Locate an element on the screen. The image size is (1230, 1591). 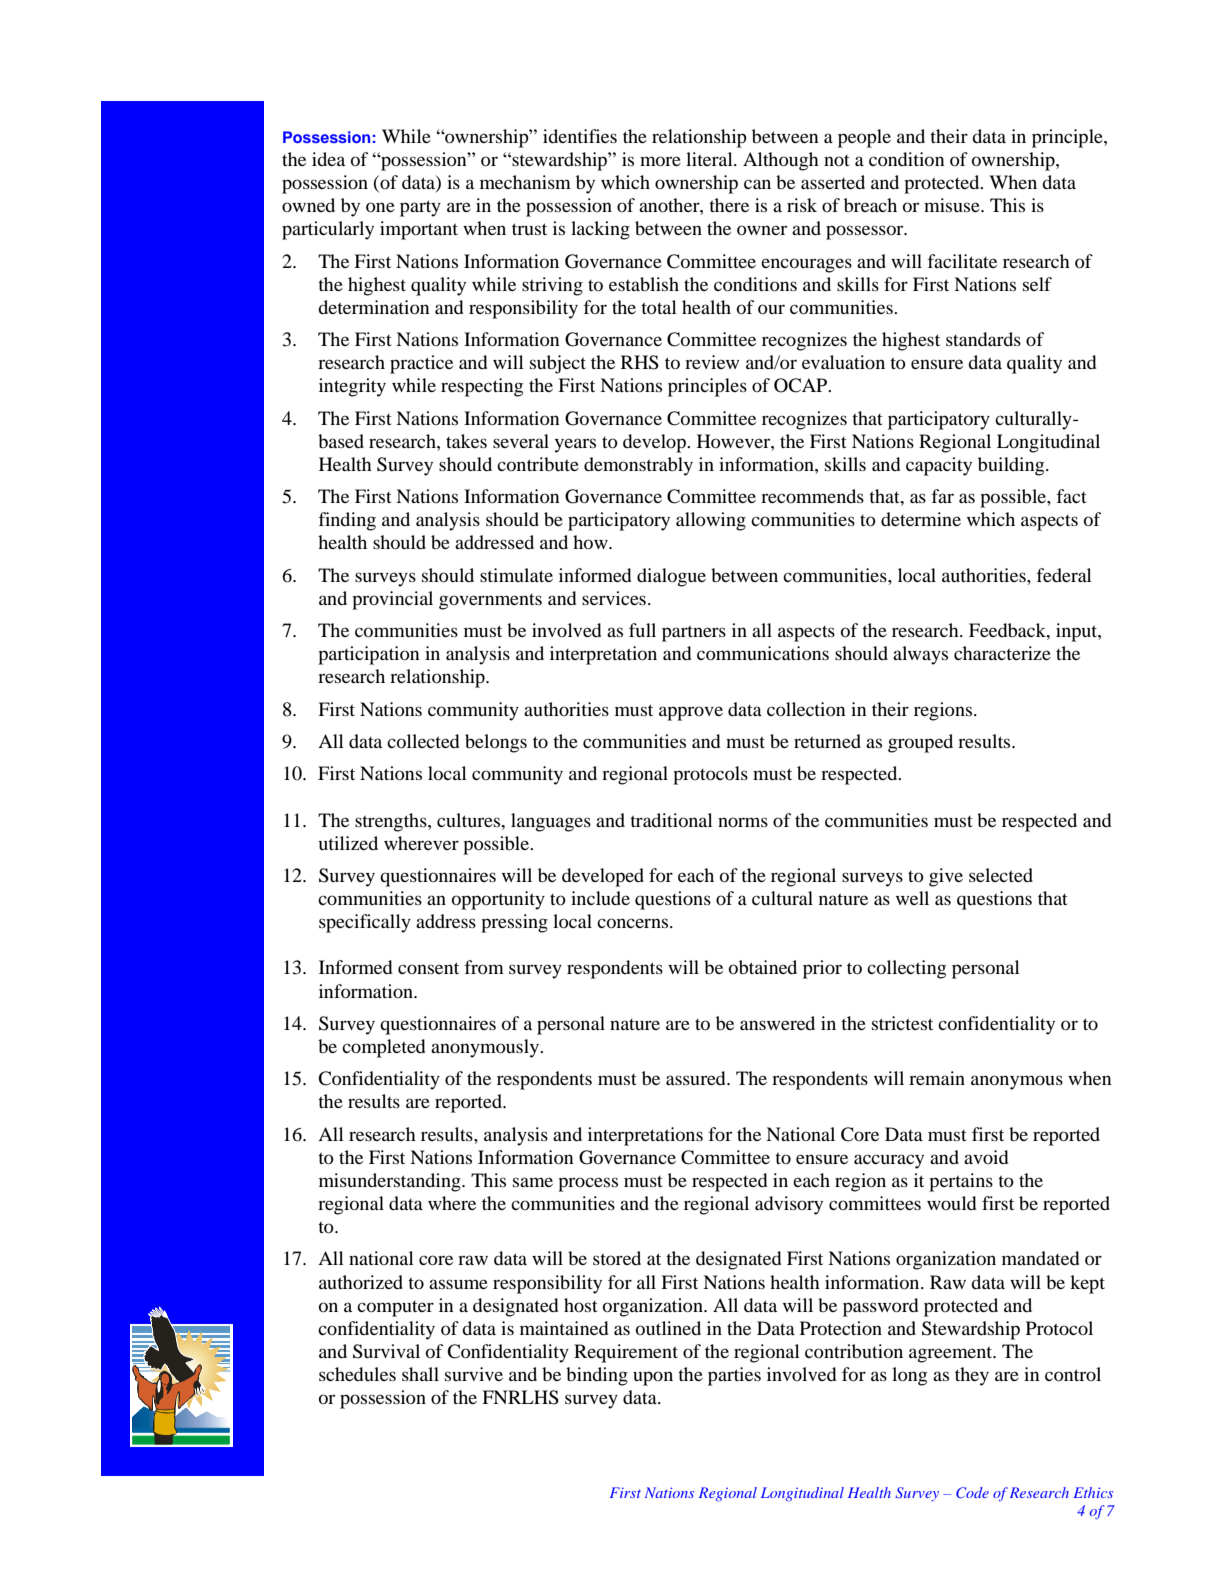
literal is located at coordinates (710, 159).
